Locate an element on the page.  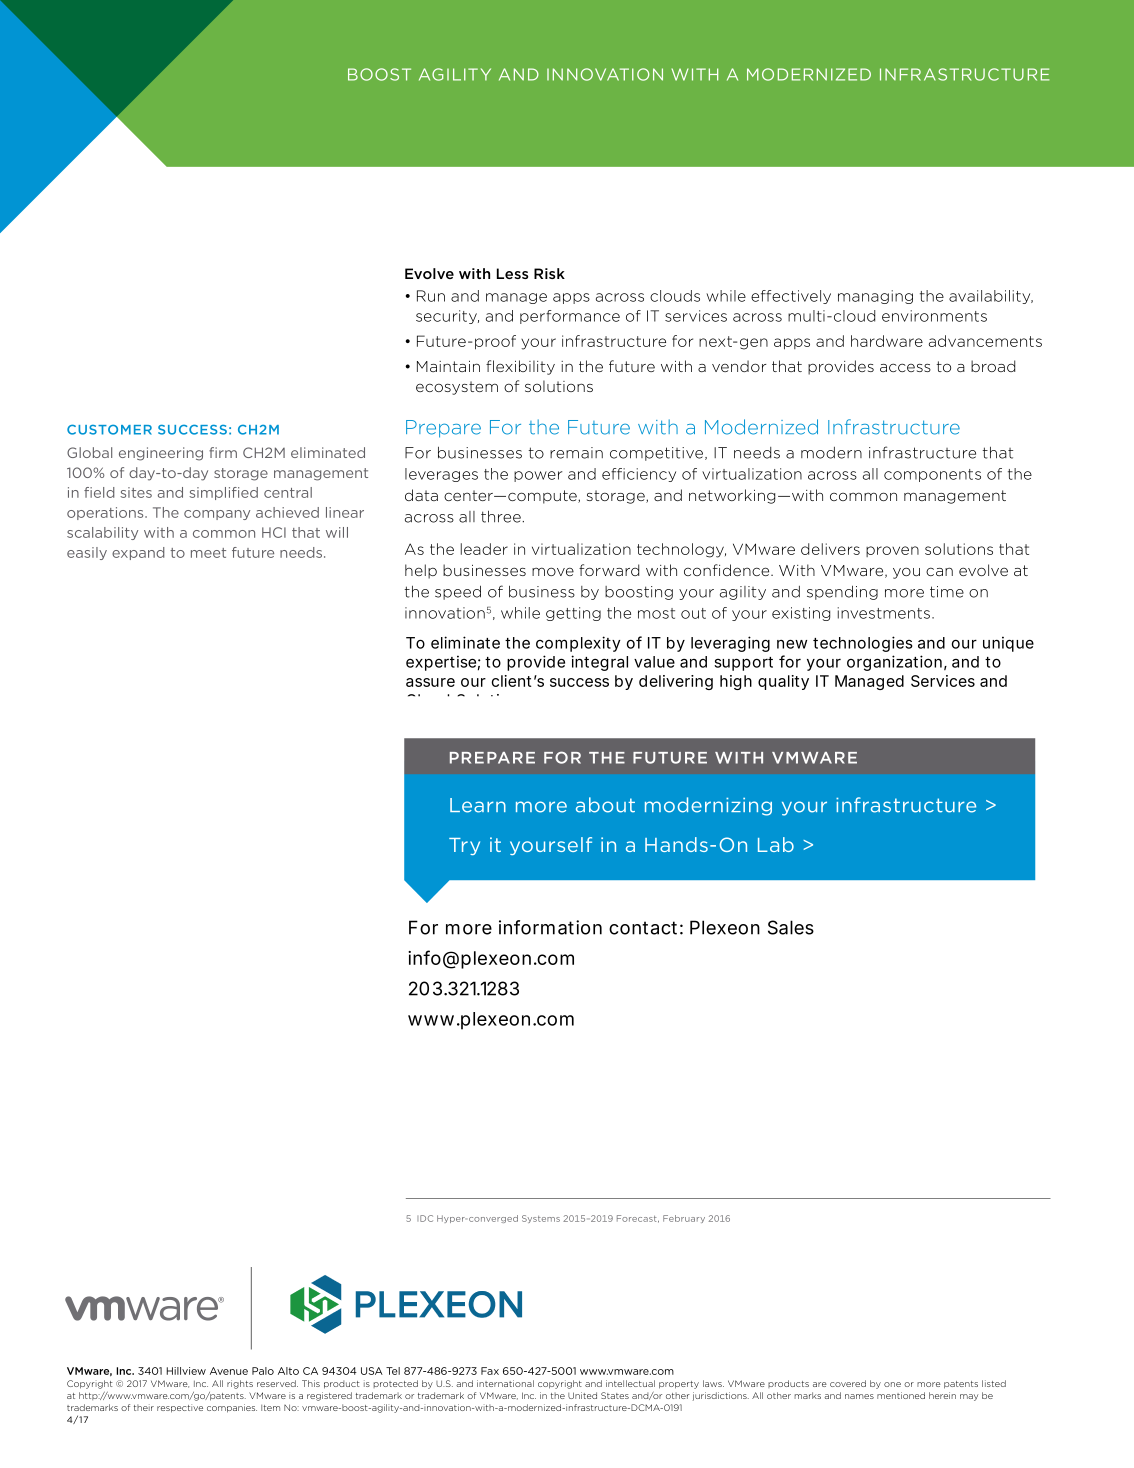
CUSTOMER is located at coordinates (109, 429).
